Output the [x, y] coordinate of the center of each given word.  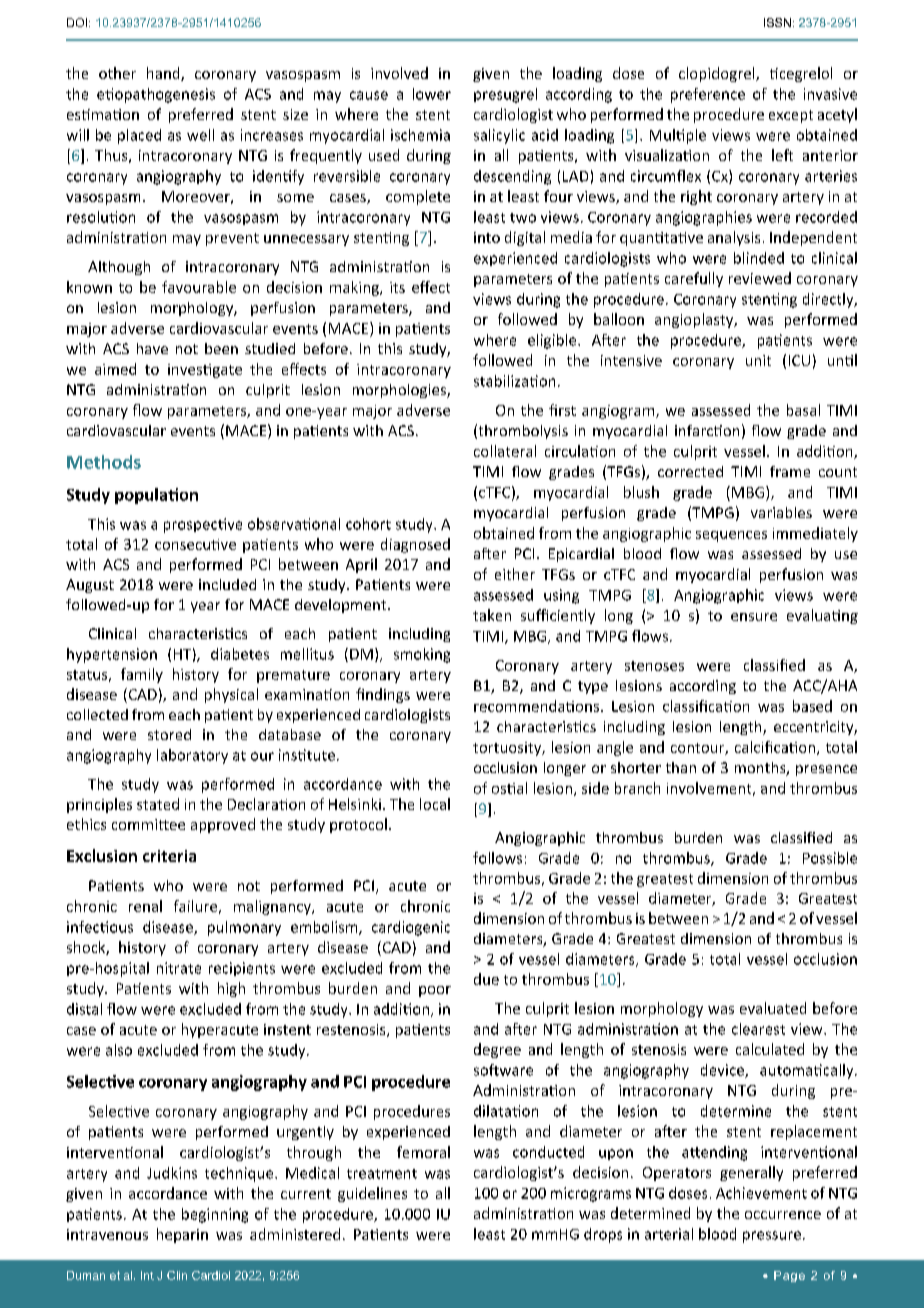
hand [164, 74]
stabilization [514, 381]
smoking [422, 655]
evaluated [773, 1008]
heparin [182, 1235]
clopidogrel [718, 74]
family [142, 675]
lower [432, 94]
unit [758, 360]
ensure [754, 617]
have [152, 348]
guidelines [372, 1194]
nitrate [179, 968]
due [486, 979]
